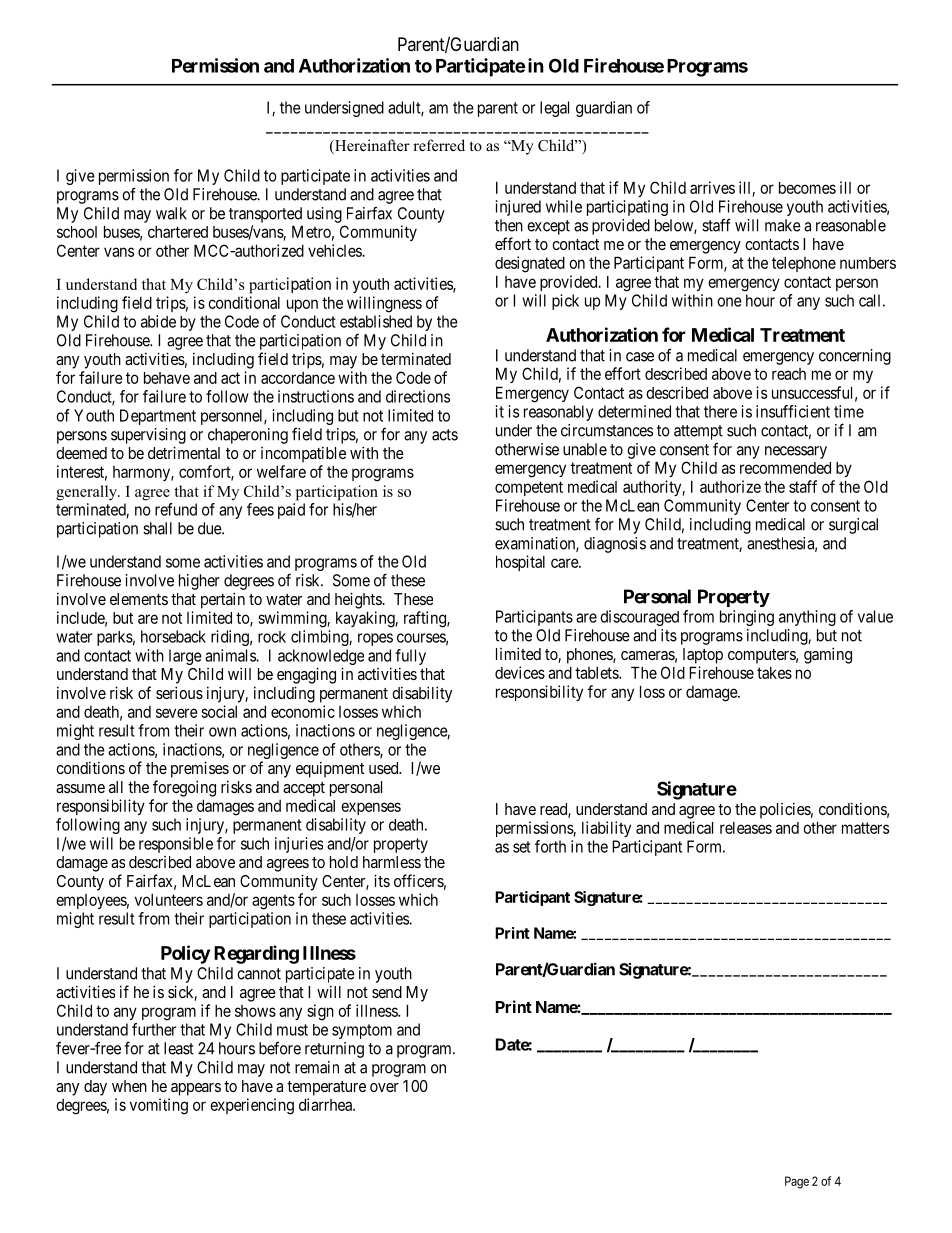  I want to click on foregoing, so click(184, 788).
